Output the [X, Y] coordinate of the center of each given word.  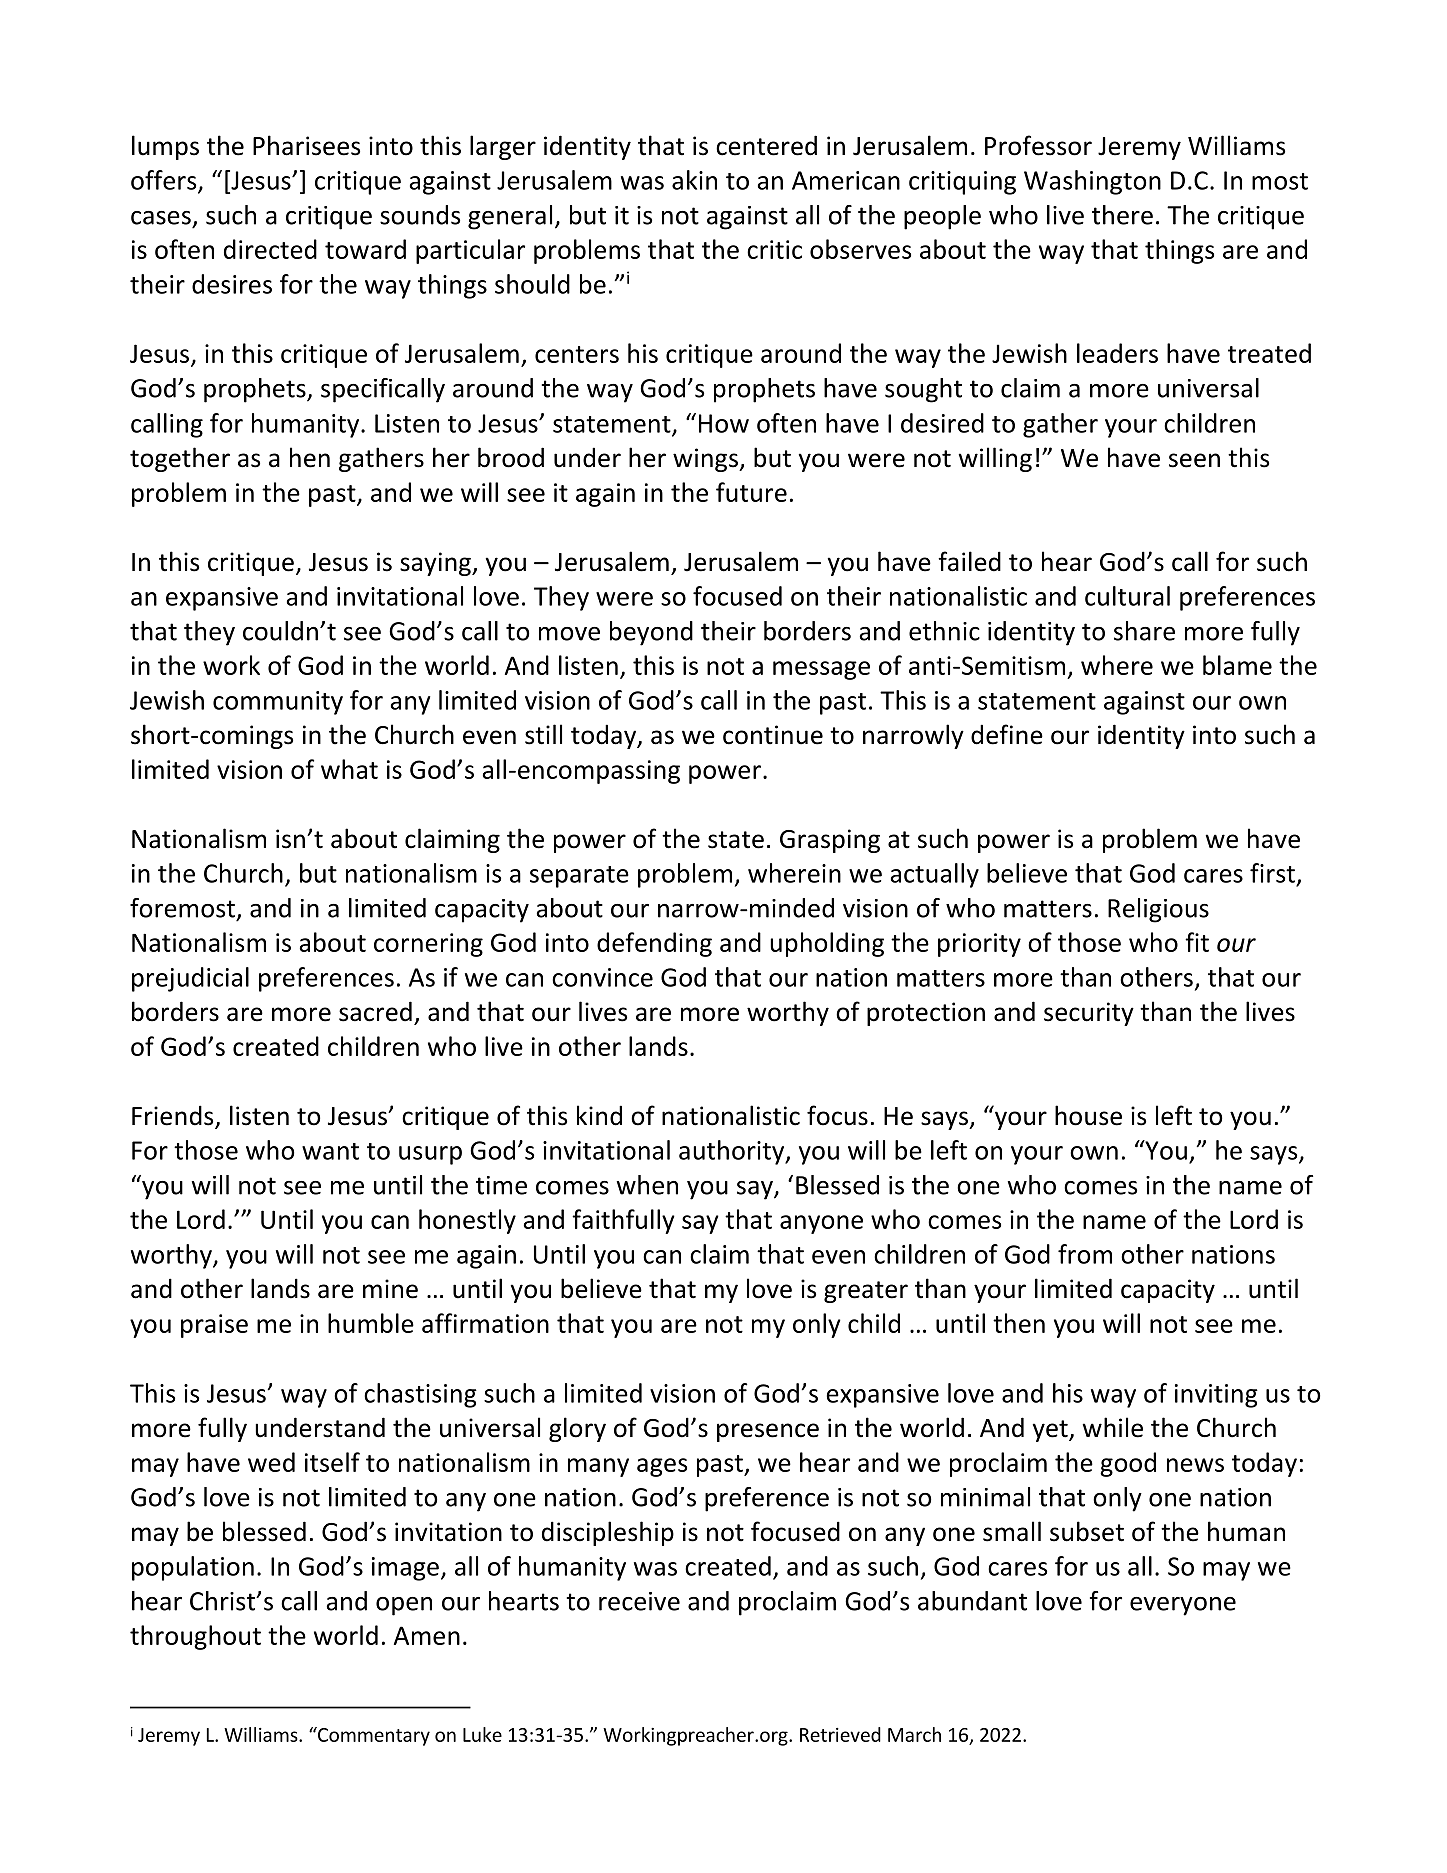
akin [694, 180]
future [751, 492]
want [330, 1151]
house [1088, 1115]
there [1122, 215]
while [1113, 1427]
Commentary [373, 1736]
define [1007, 734]
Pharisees [306, 145]
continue [773, 735]
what [349, 769]
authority [733, 1152]
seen [1194, 460]
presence [768, 1432]
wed [271, 1462]
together [180, 459]
